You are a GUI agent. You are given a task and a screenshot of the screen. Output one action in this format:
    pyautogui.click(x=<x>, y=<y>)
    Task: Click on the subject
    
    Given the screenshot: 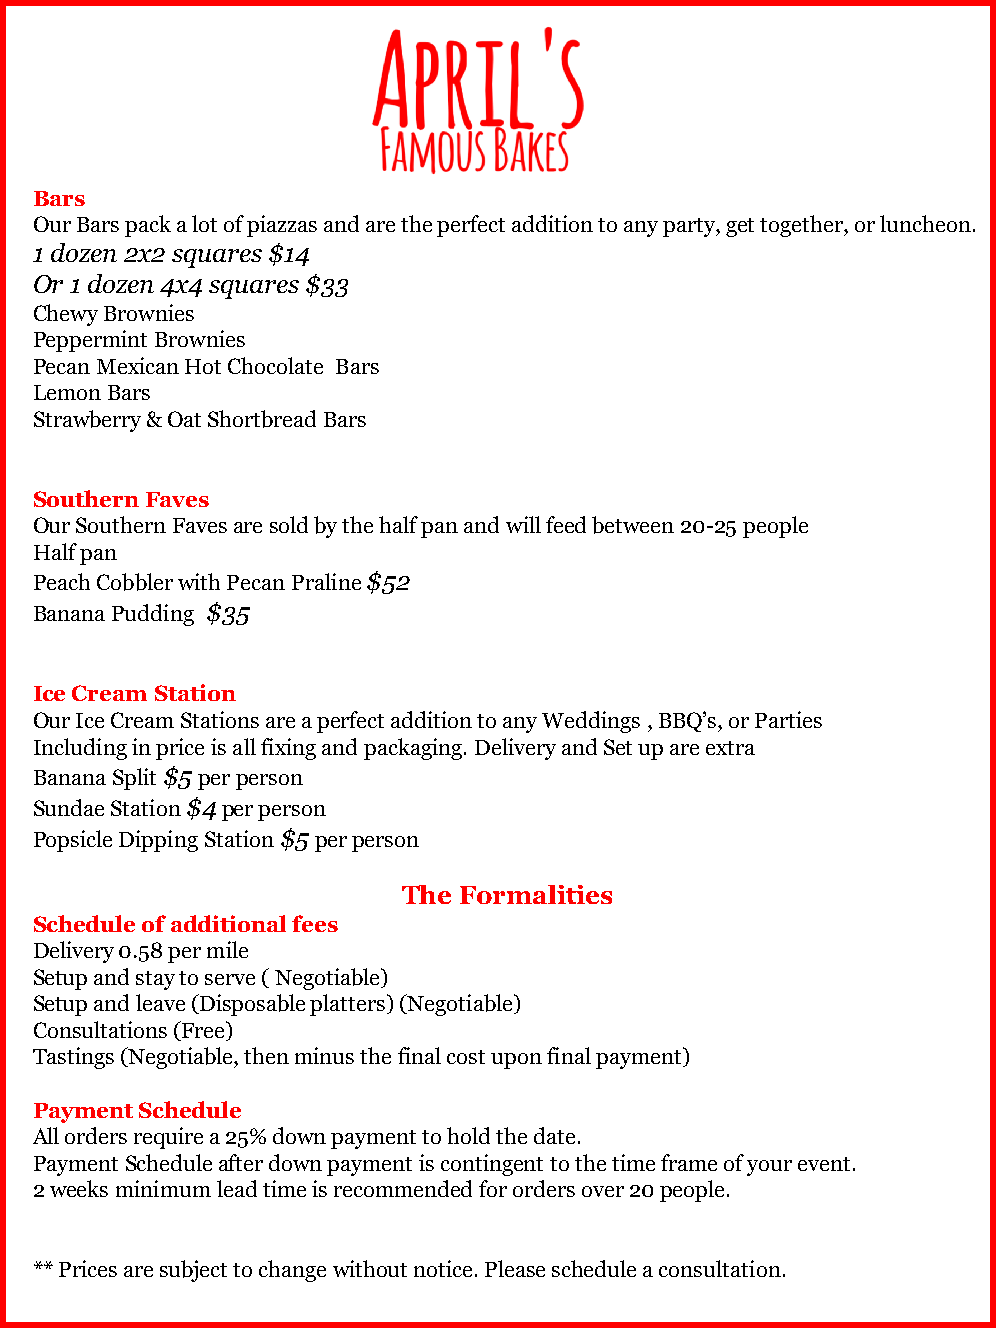 What is the action you would take?
    pyautogui.click(x=193, y=1271)
